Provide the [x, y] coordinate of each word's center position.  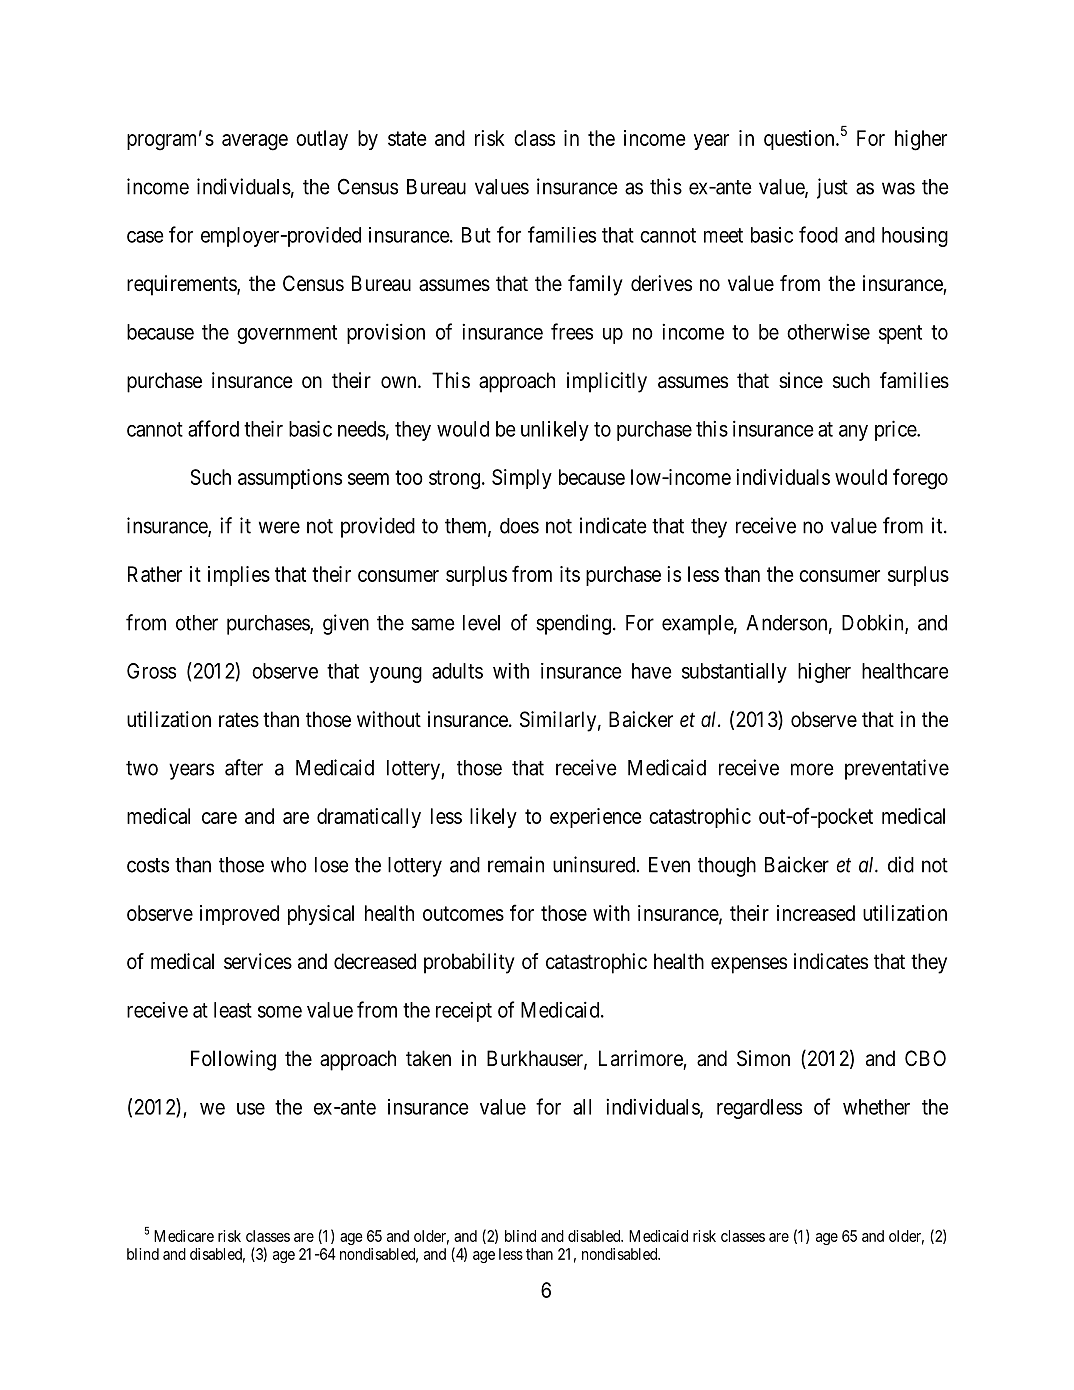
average [255, 142]
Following [233, 1060]
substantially [734, 673]
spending [573, 624]
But [476, 235]
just [832, 188]
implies [239, 576]
